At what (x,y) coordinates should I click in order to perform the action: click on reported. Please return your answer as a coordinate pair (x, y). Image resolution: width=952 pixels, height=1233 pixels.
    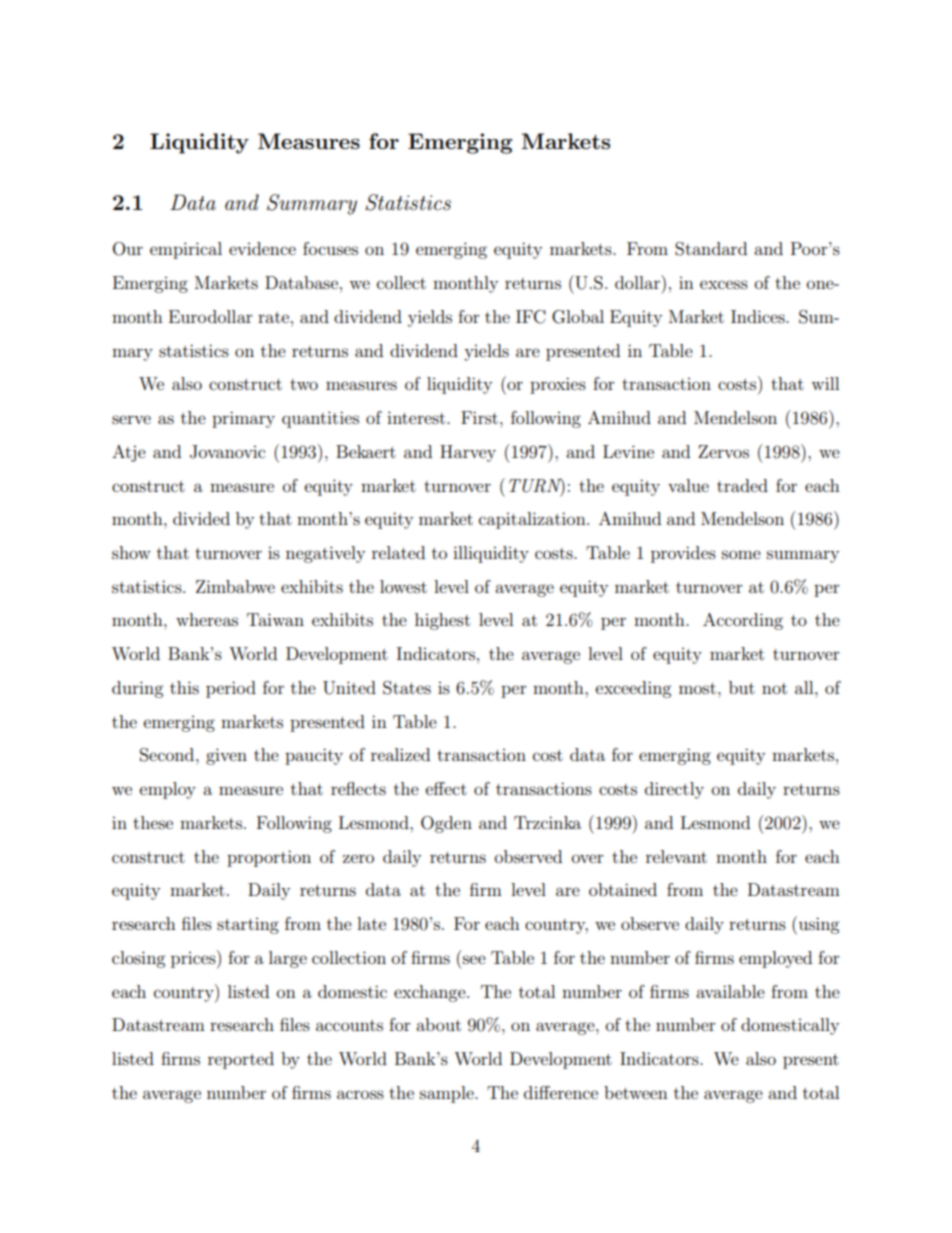
    Looking at the image, I should click on (241, 1060).
